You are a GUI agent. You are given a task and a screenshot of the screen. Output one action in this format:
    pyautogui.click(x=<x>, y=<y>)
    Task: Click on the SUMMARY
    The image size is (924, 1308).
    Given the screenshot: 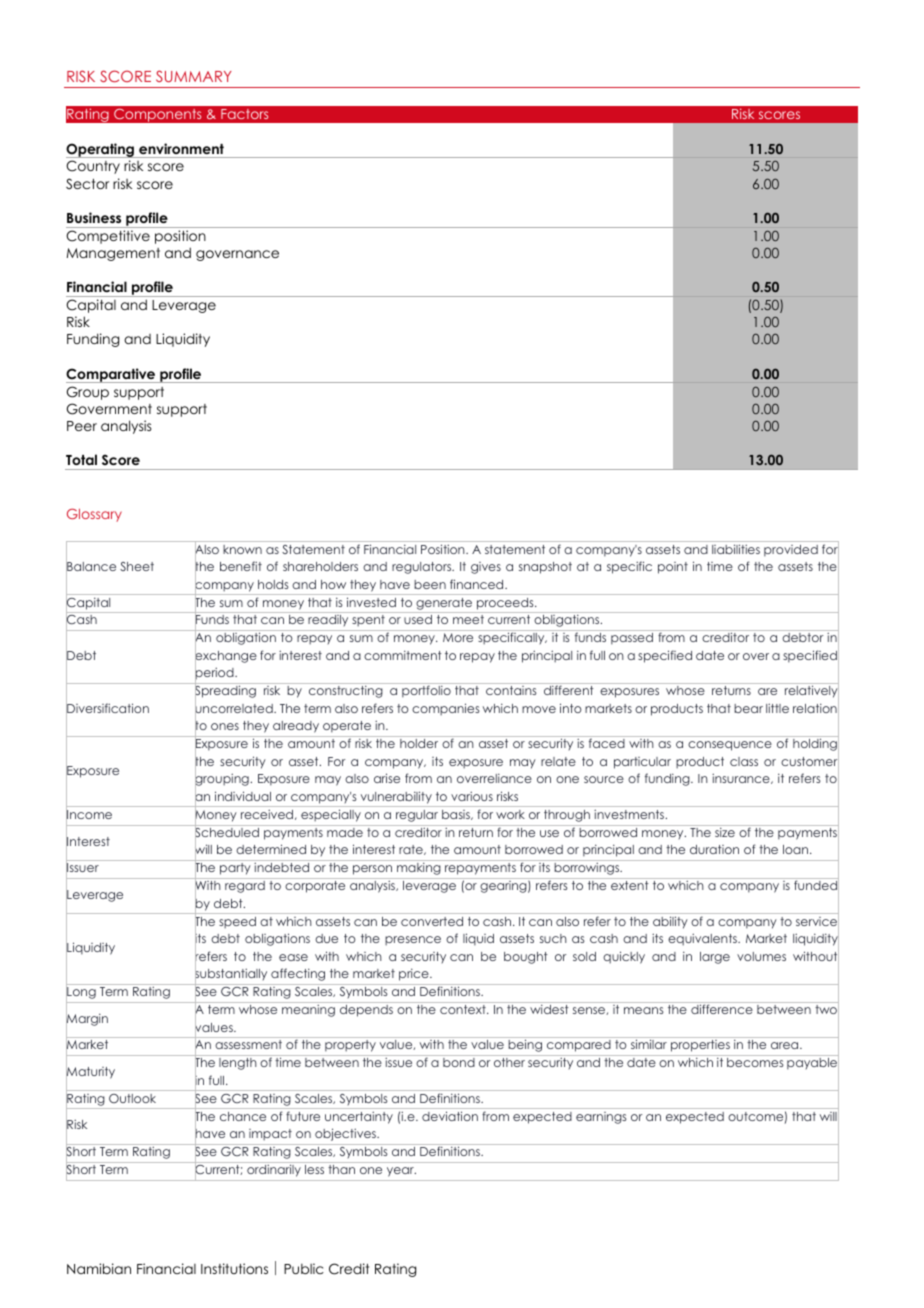 What is the action you would take?
    pyautogui.click(x=194, y=76)
